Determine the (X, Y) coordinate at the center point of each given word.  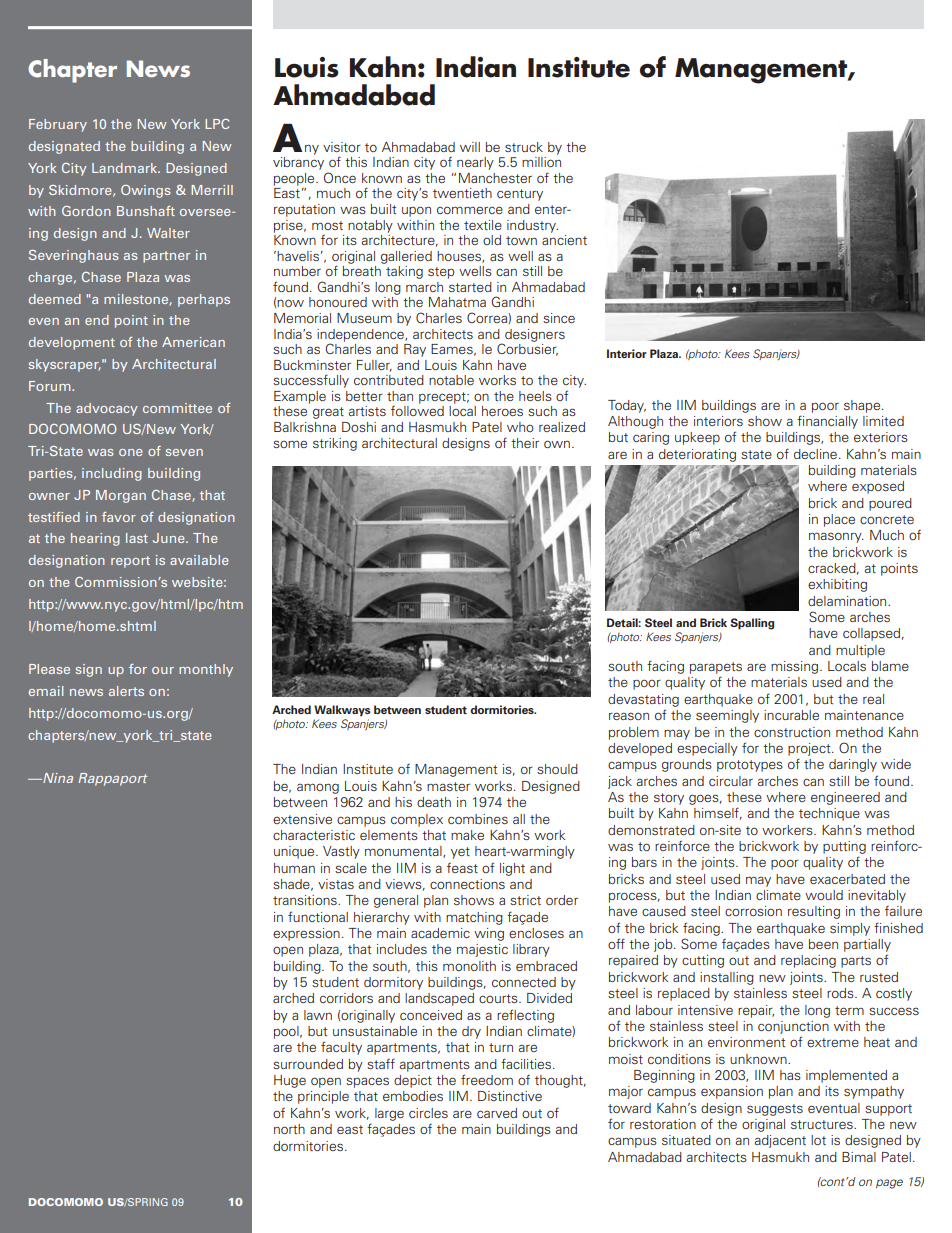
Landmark (126, 168)
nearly (475, 163)
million (541, 162)
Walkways (342, 711)
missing (796, 667)
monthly (206, 670)
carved (497, 1113)
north (289, 1129)
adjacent (780, 1141)
